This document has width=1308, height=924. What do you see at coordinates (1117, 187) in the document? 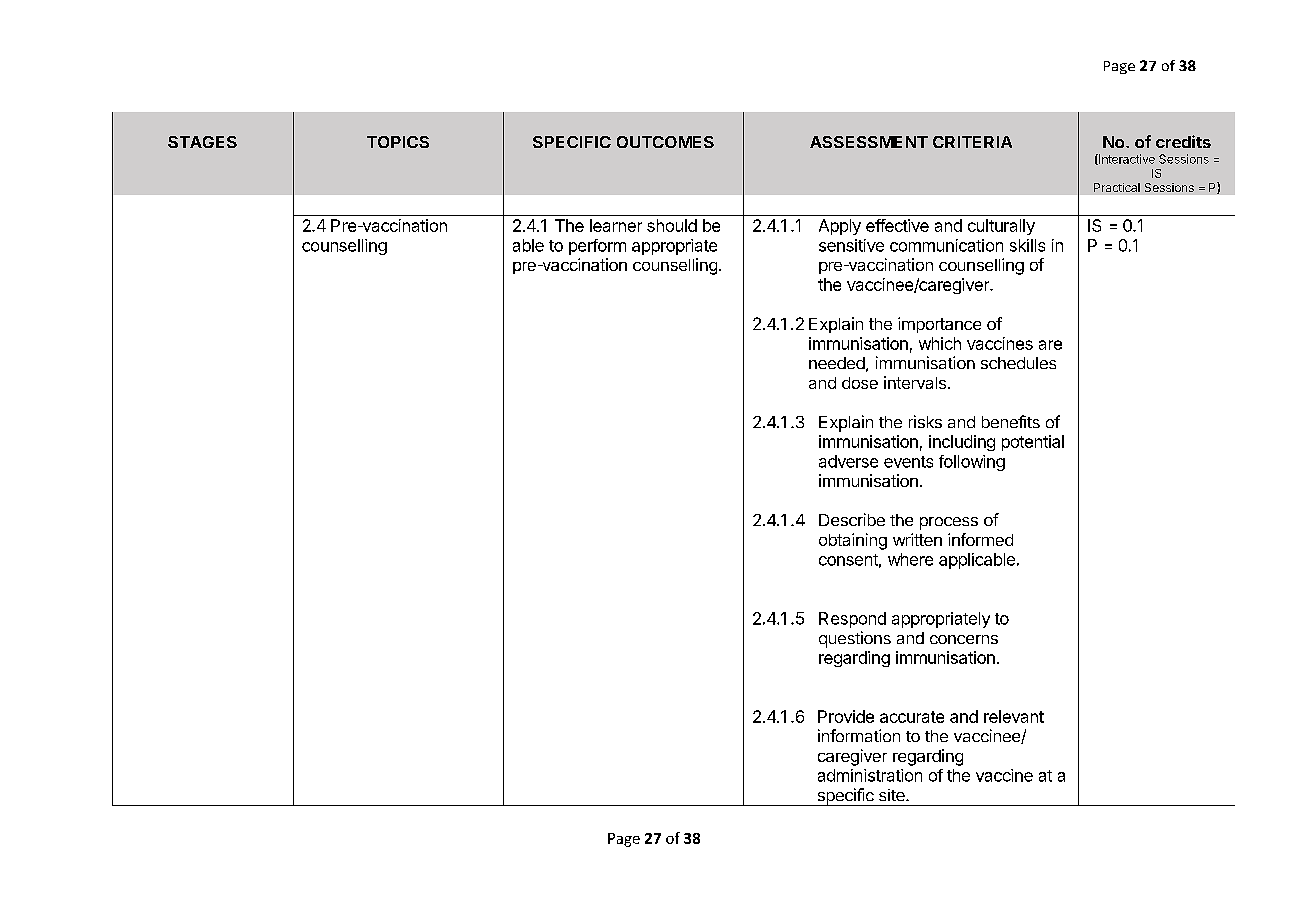
I see `Practical` at bounding box center [1117, 187].
